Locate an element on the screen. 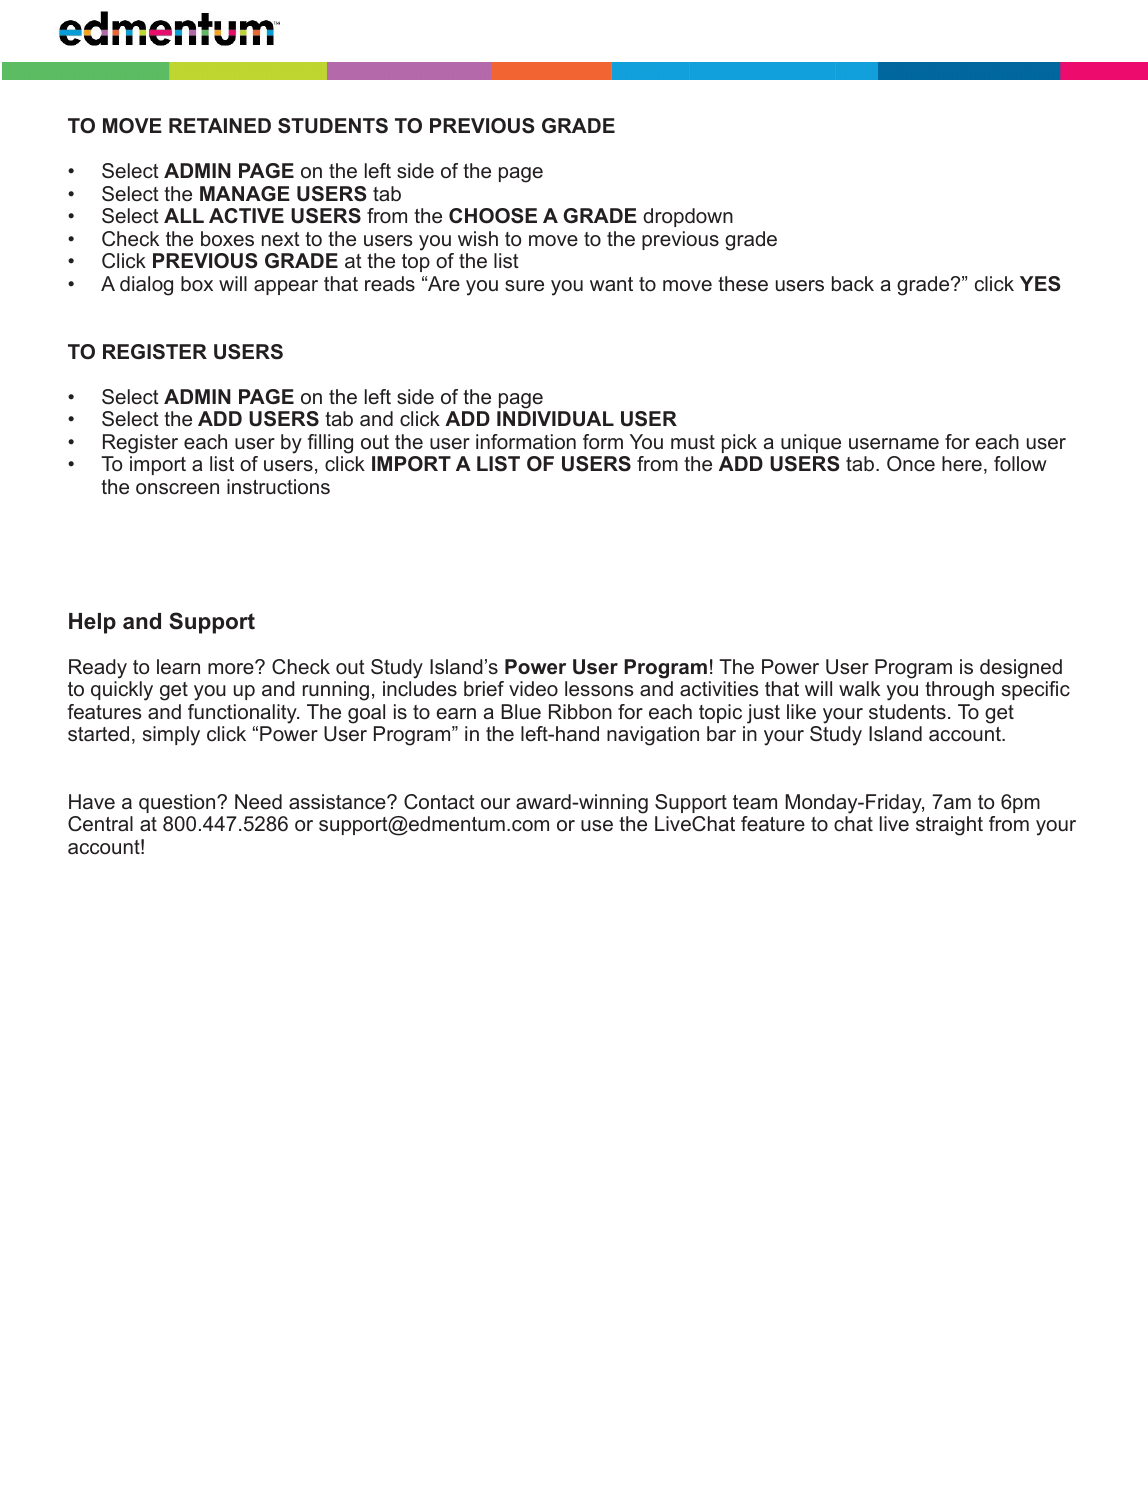 The height and width of the screenshot is (1486, 1148). RETAINED is located at coordinates (220, 125).
